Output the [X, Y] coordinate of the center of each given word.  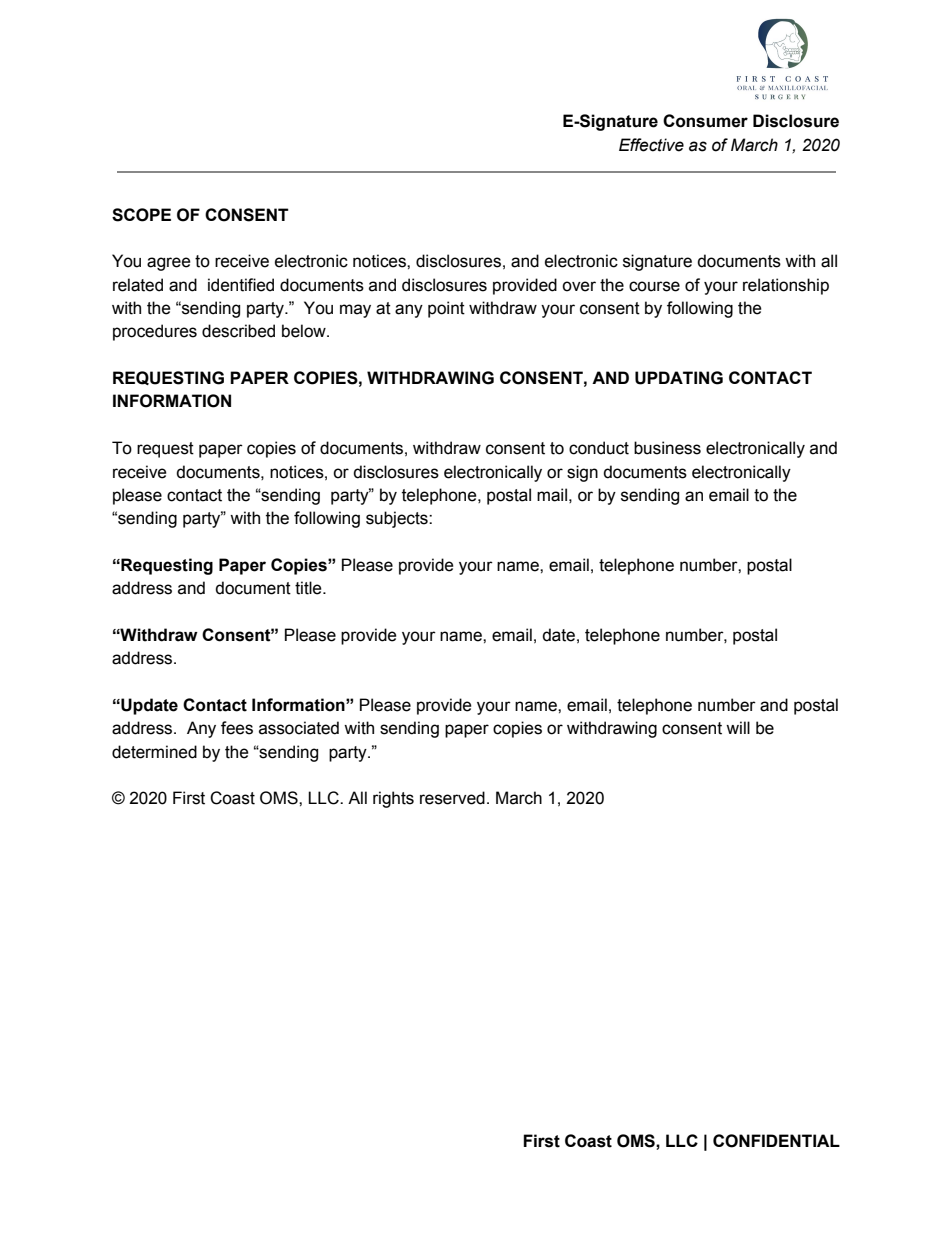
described [238, 331]
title [309, 588]
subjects [398, 519]
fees [237, 728]
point [446, 309]
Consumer [705, 121]
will [738, 727]
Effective [651, 145]
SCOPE [141, 215]
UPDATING [679, 378]
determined [154, 752]
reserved [452, 798]
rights [393, 799]
